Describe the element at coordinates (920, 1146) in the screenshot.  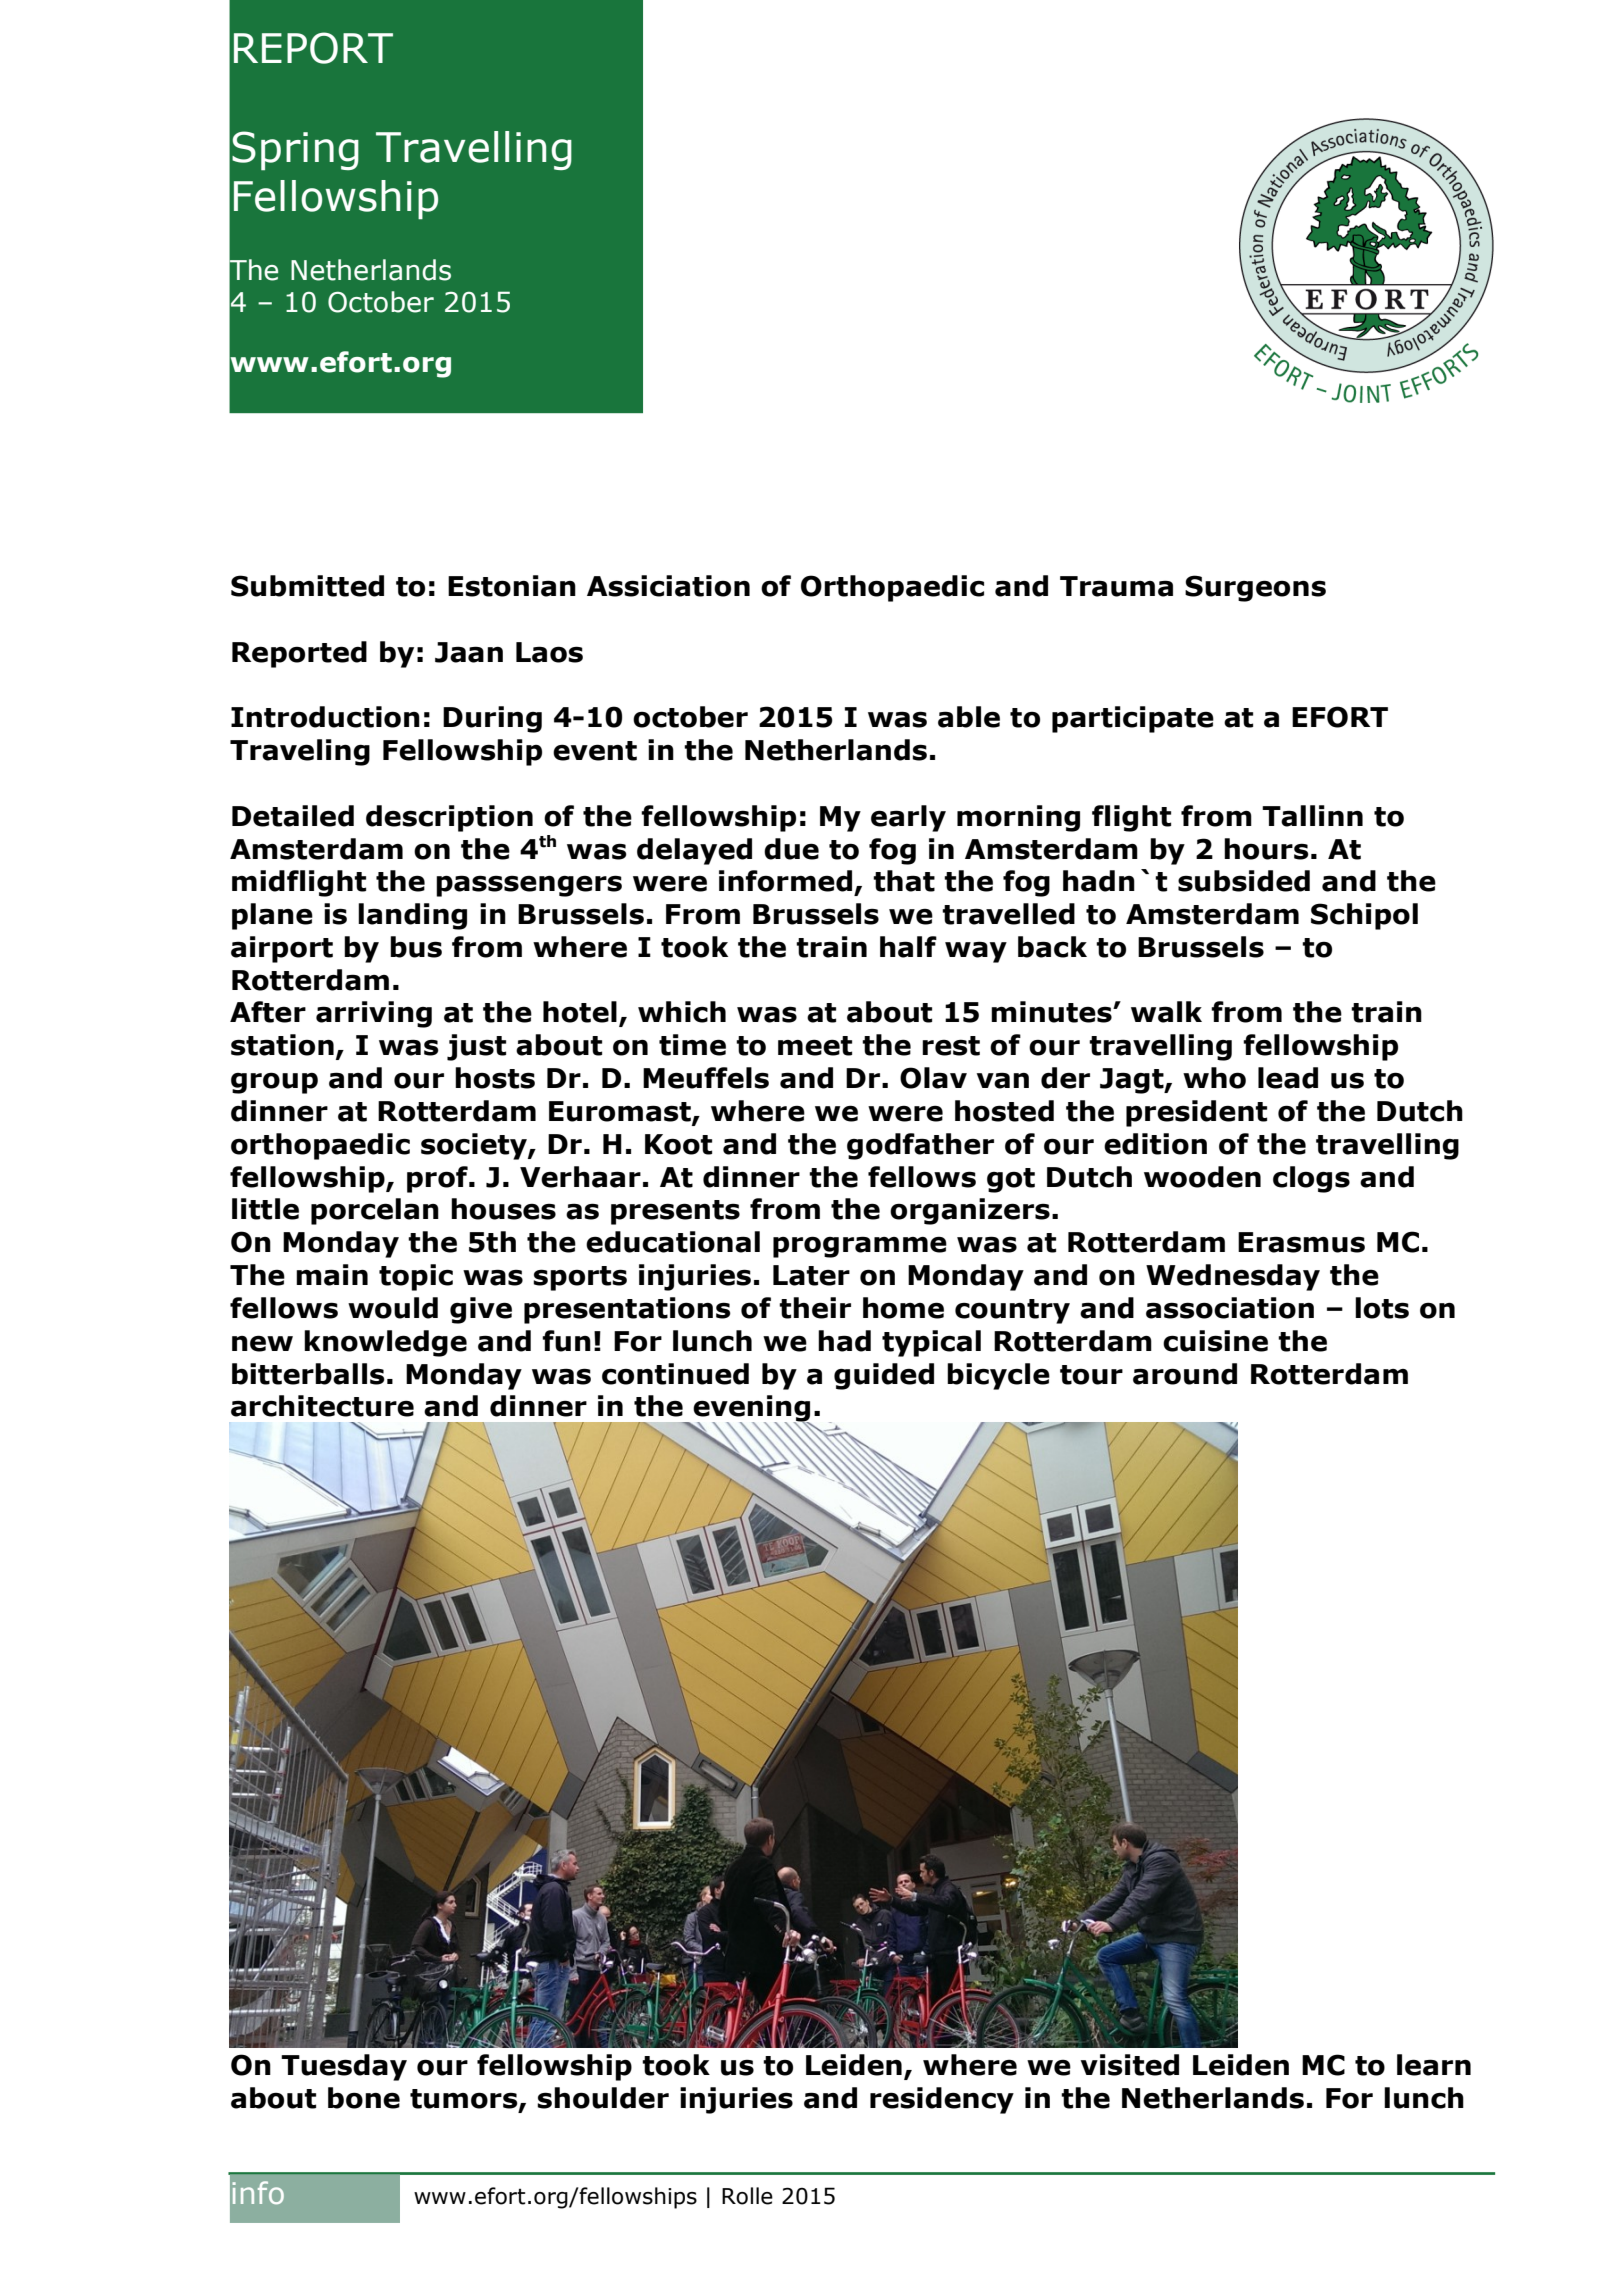
I see `godfather` at that location.
